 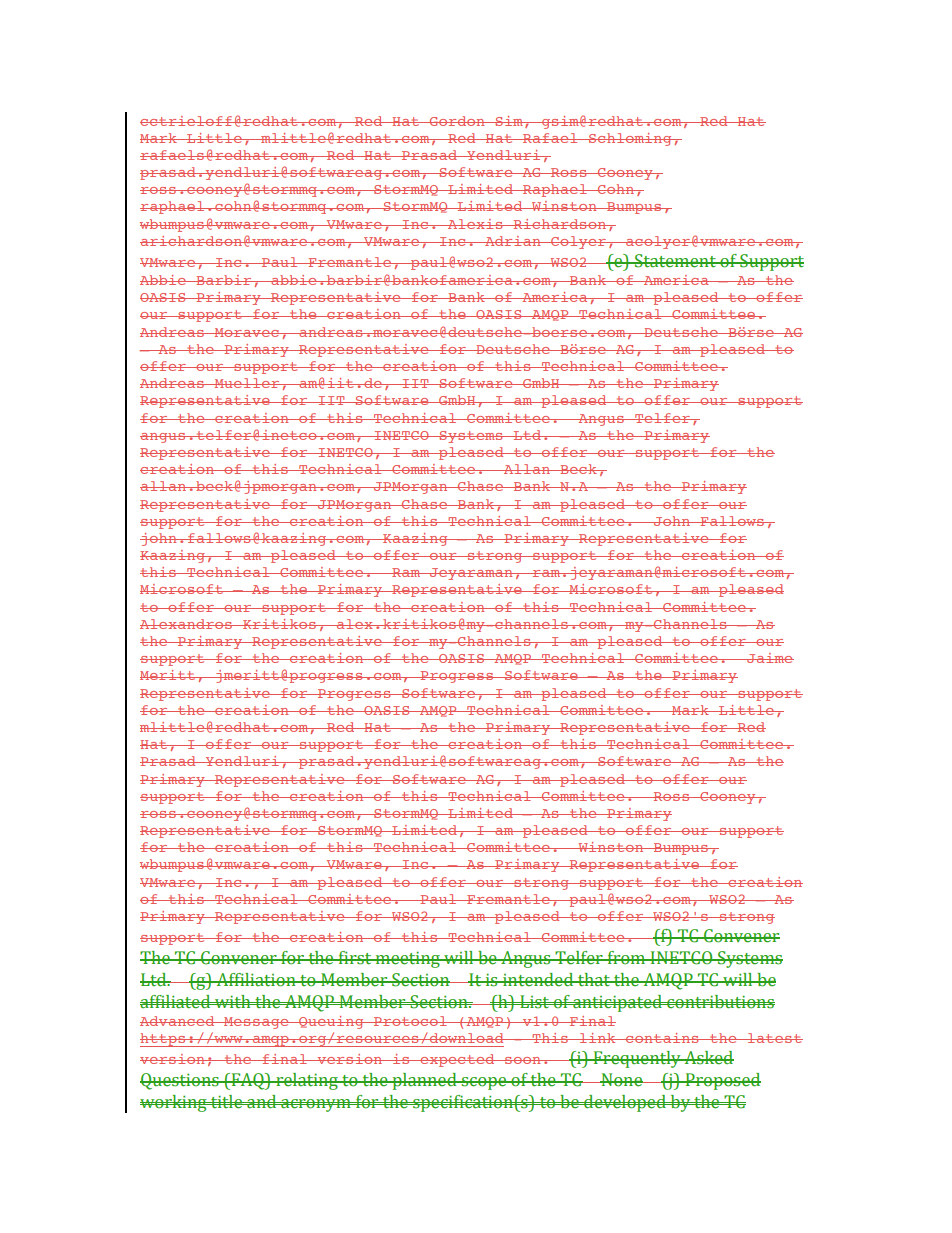 What do you see at coordinates (774, 1038) in the screenshot?
I see `latest` at bounding box center [774, 1038].
